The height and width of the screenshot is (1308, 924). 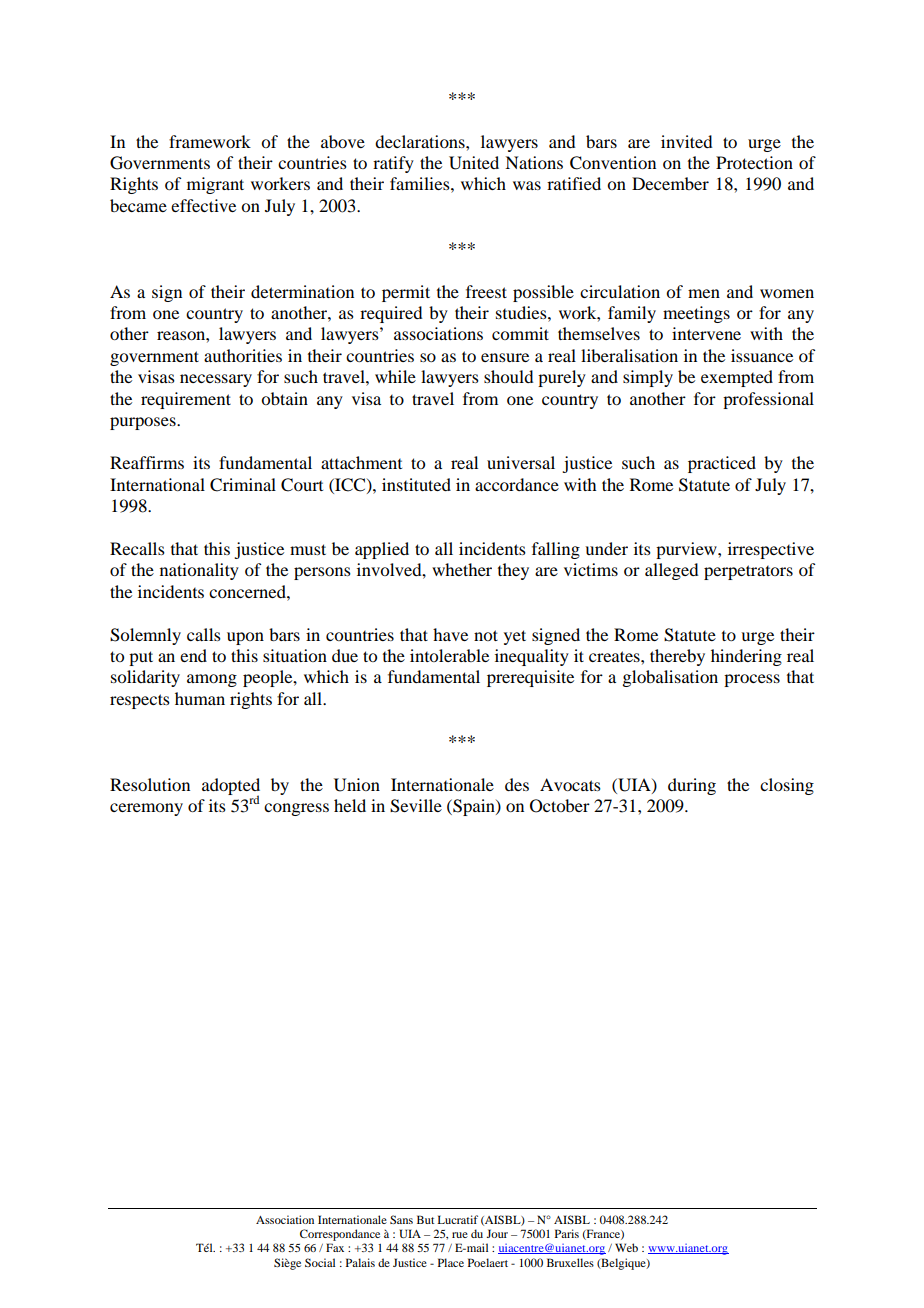 What do you see at coordinates (670, 183) in the screenshot?
I see `December` at bounding box center [670, 183].
